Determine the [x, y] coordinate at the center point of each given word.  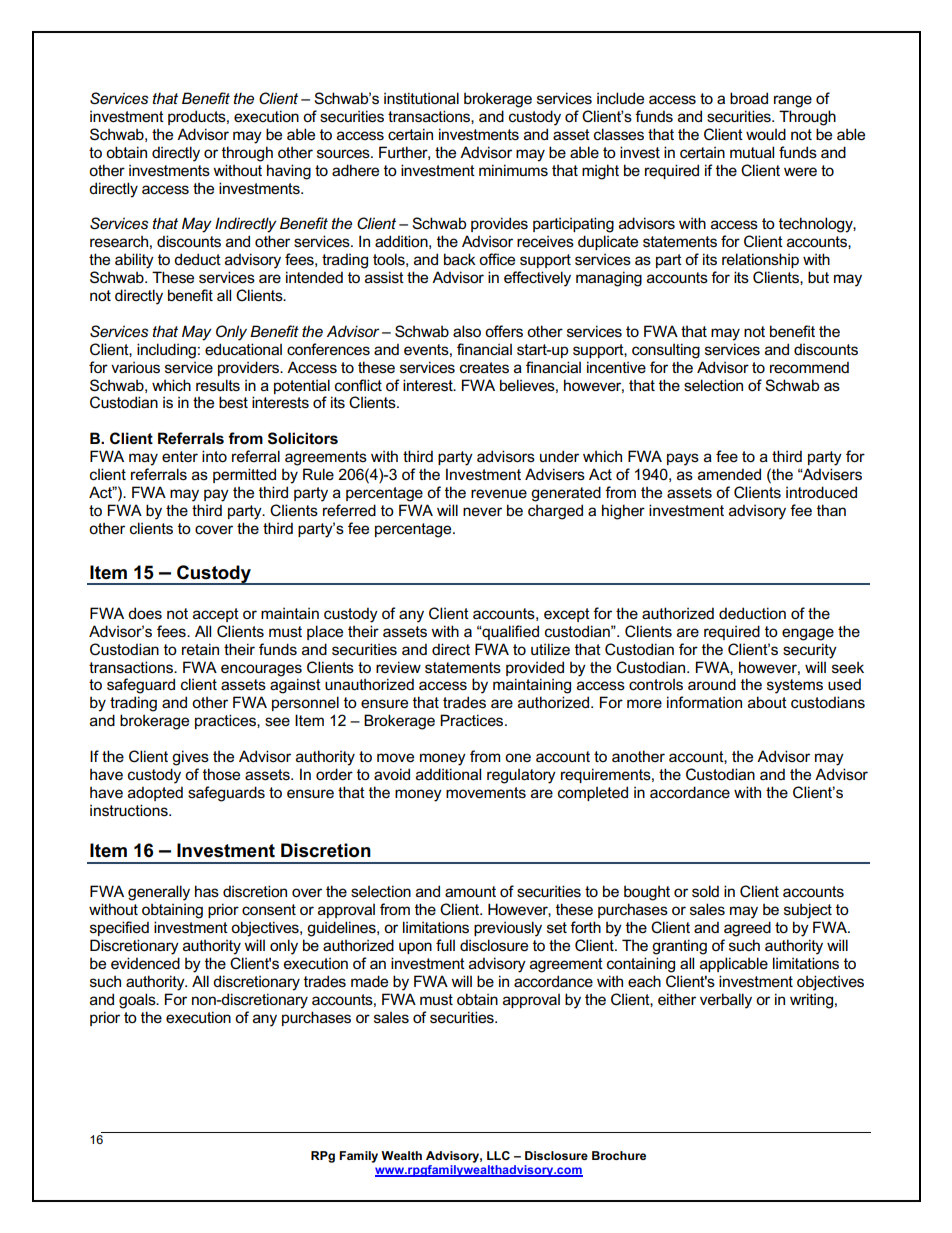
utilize [550, 649]
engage [808, 634]
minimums [513, 170]
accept [216, 615]
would [766, 134]
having [289, 172]
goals [138, 1001]
